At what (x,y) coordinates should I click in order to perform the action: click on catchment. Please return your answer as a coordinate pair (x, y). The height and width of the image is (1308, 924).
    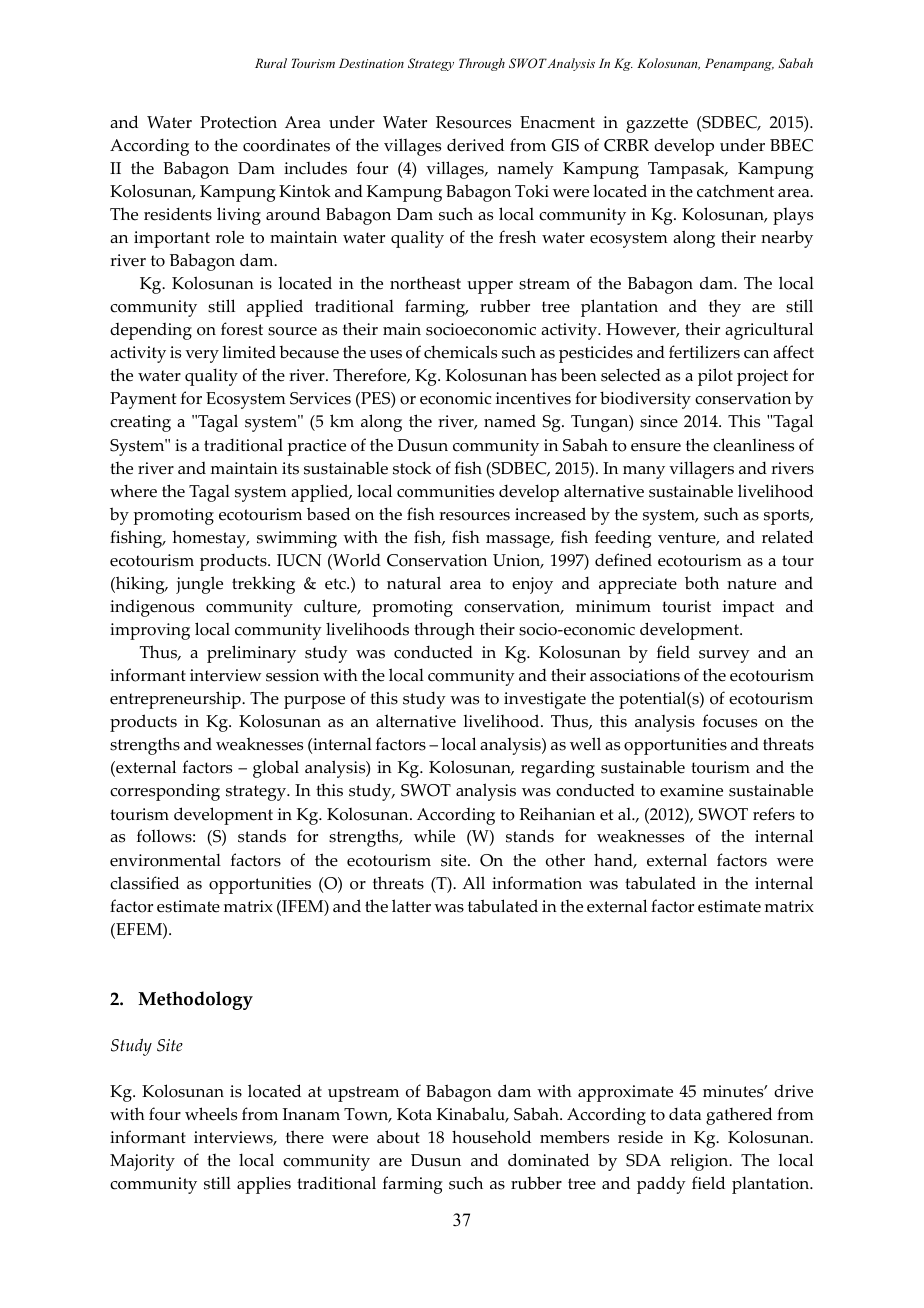
    Looking at the image, I should click on (735, 191).
